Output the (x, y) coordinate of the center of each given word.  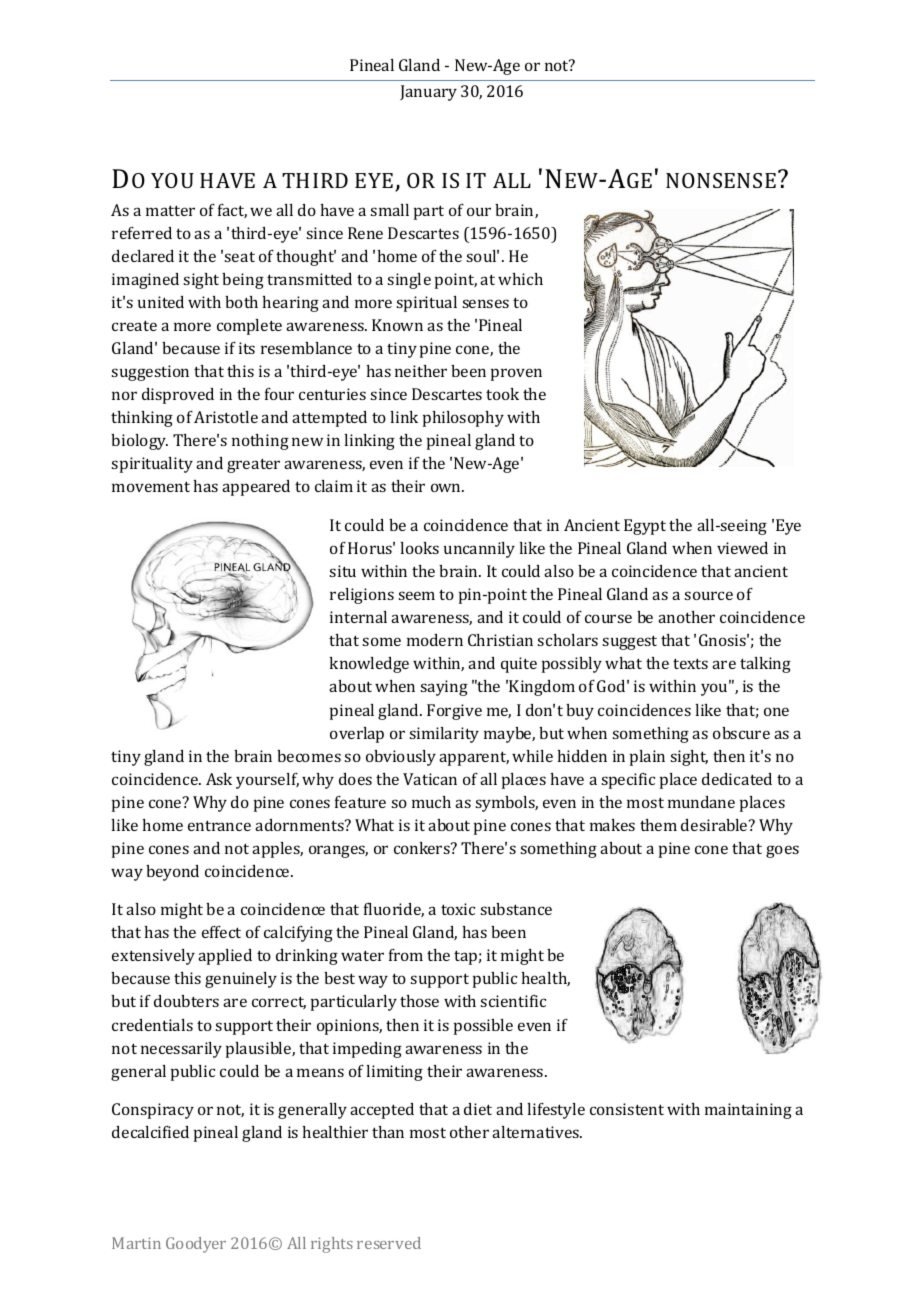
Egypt (645, 527)
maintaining (748, 1111)
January (428, 93)
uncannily (479, 550)
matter (170, 210)
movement (151, 486)
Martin (136, 1243)
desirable (715, 825)
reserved (389, 1243)
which (520, 279)
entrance (219, 825)
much (431, 802)
